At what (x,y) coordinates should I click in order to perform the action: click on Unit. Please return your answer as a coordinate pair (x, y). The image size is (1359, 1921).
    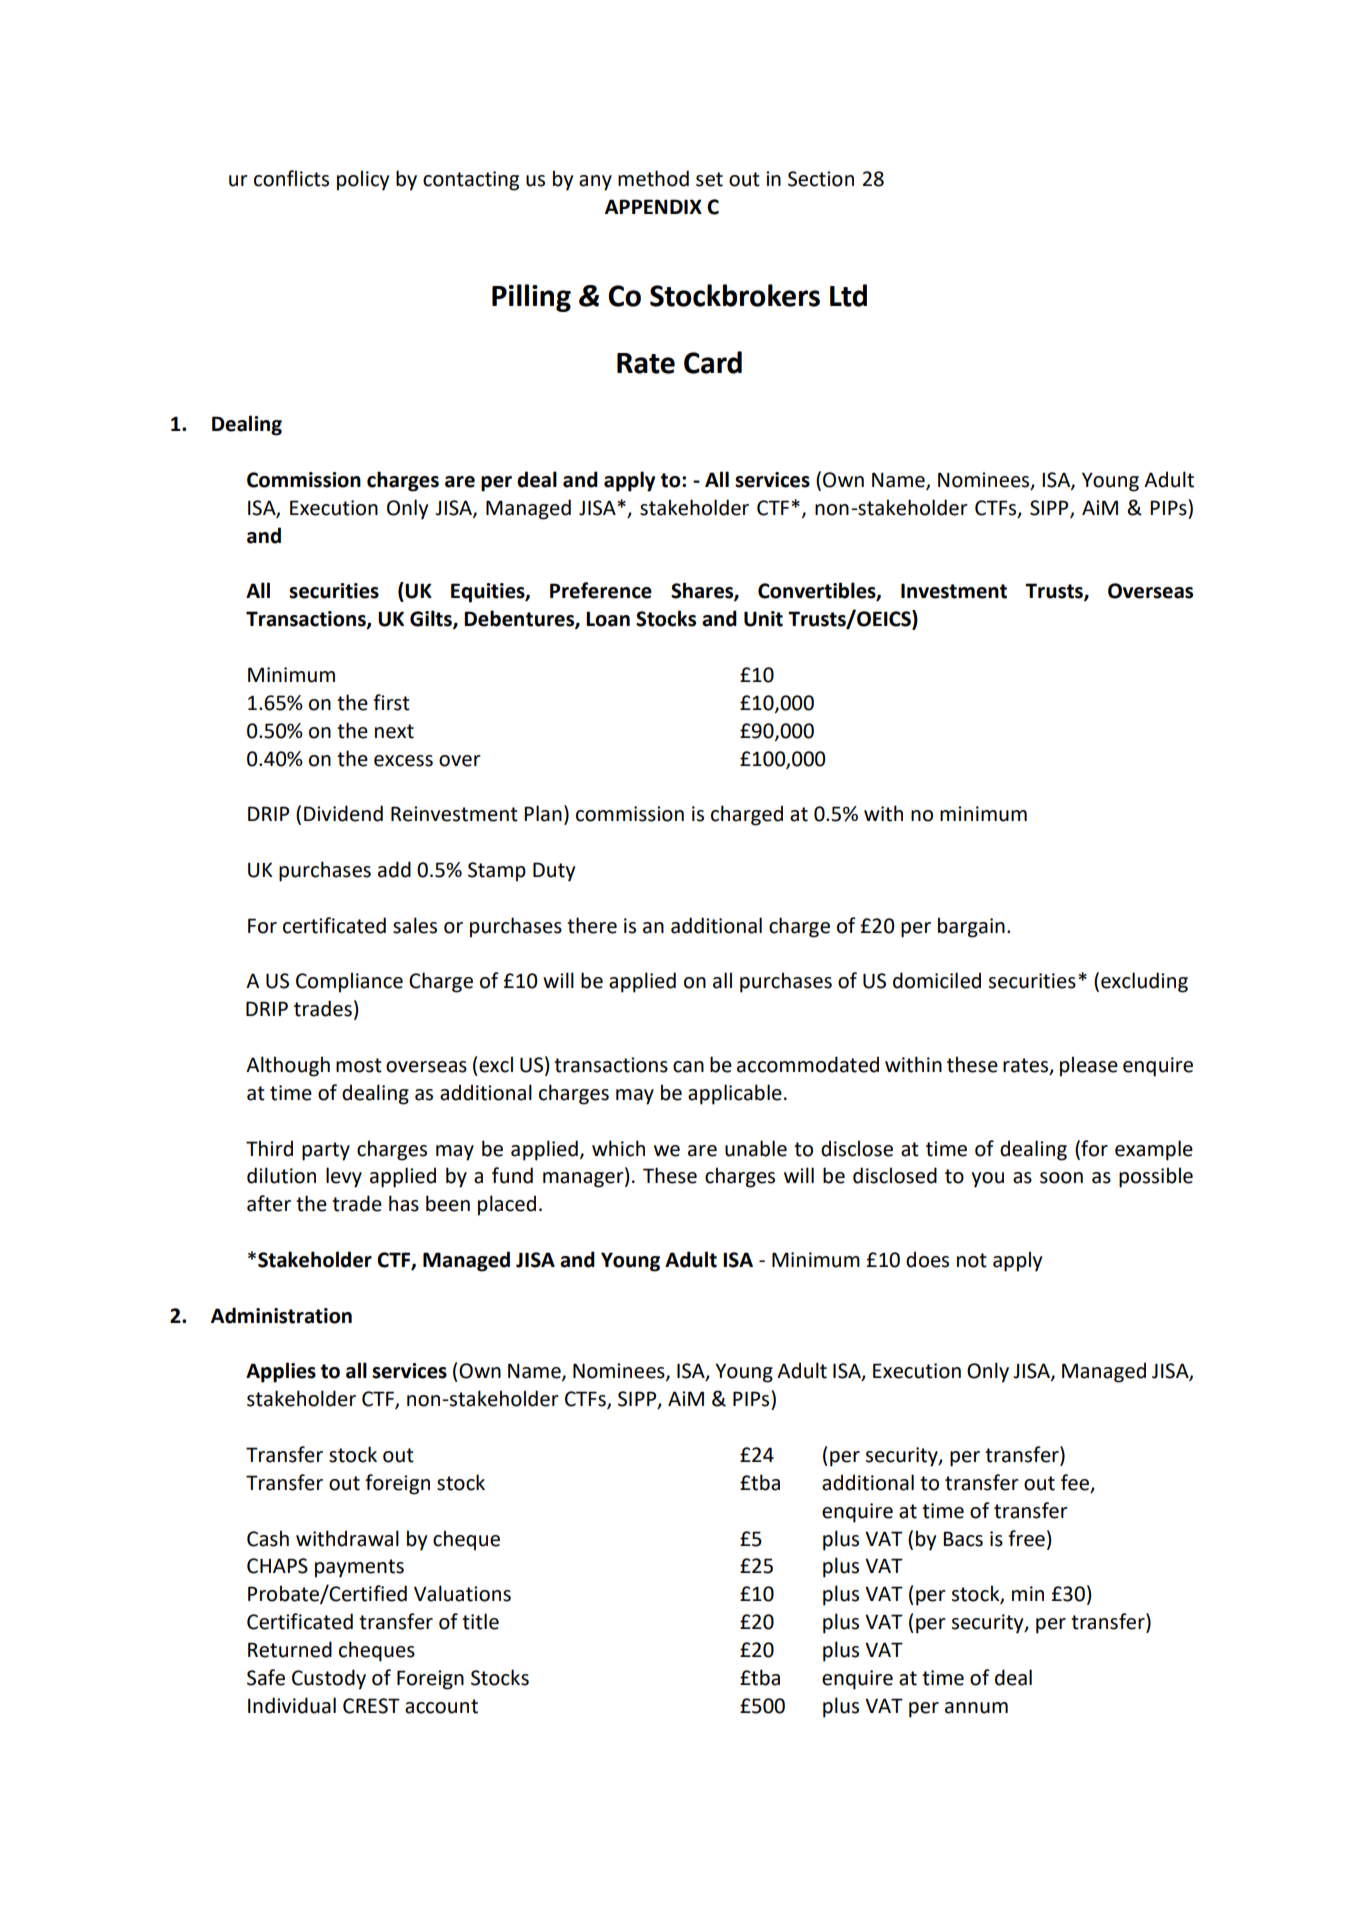
    Looking at the image, I should click on (763, 619).
